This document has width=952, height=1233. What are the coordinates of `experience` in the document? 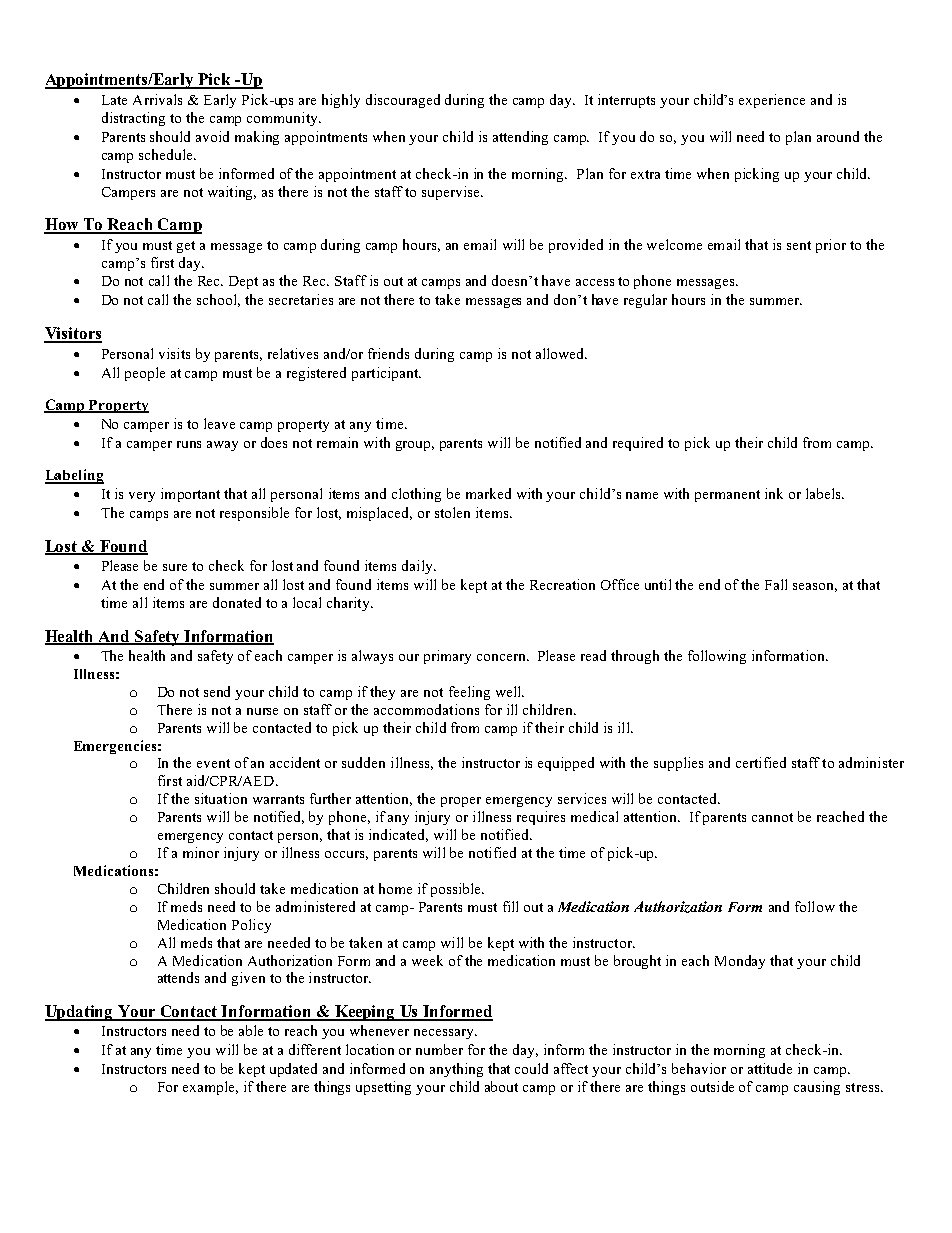 It's located at (772, 101).
